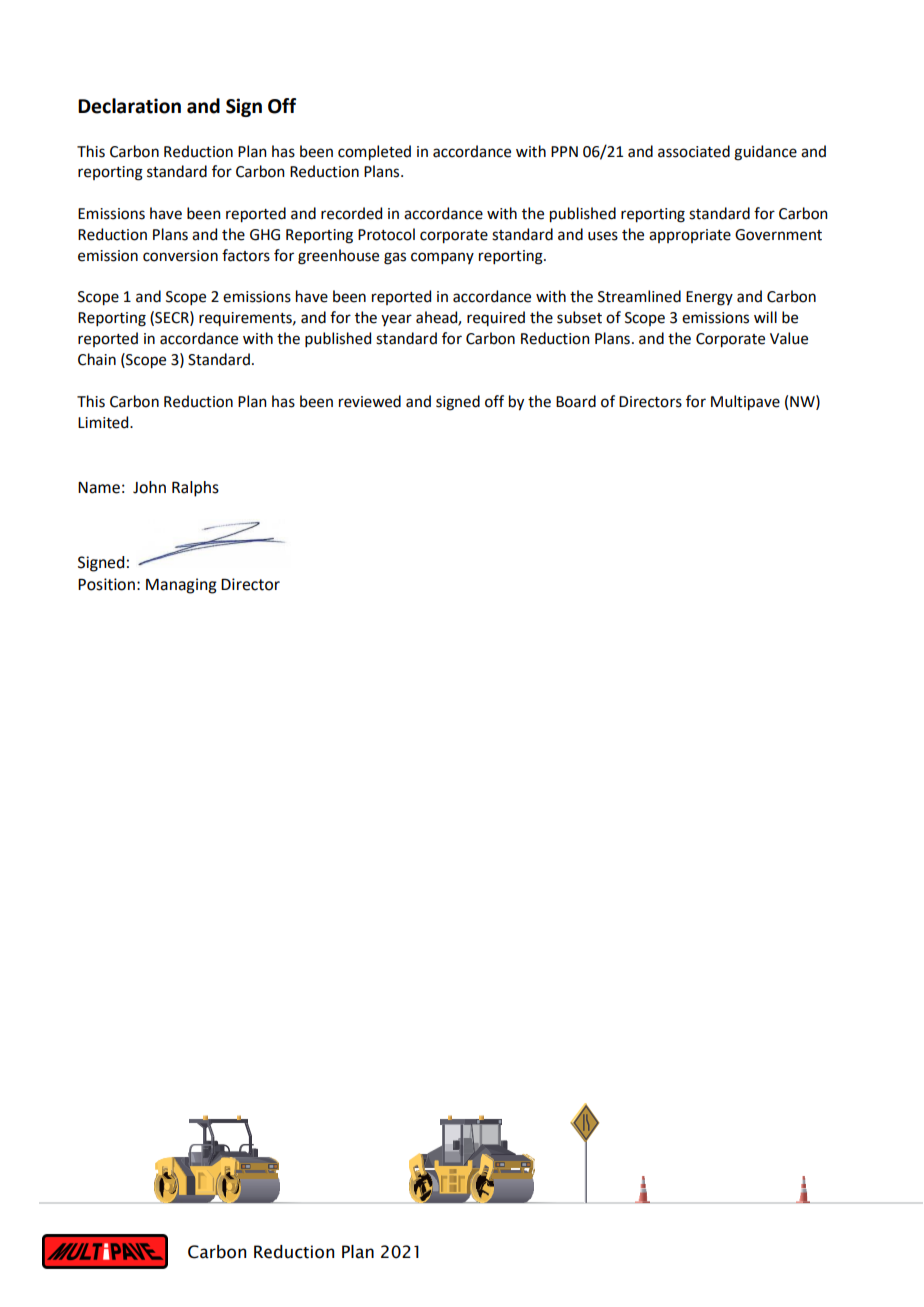 The image size is (924, 1307). I want to click on Declaration, so click(129, 106).
